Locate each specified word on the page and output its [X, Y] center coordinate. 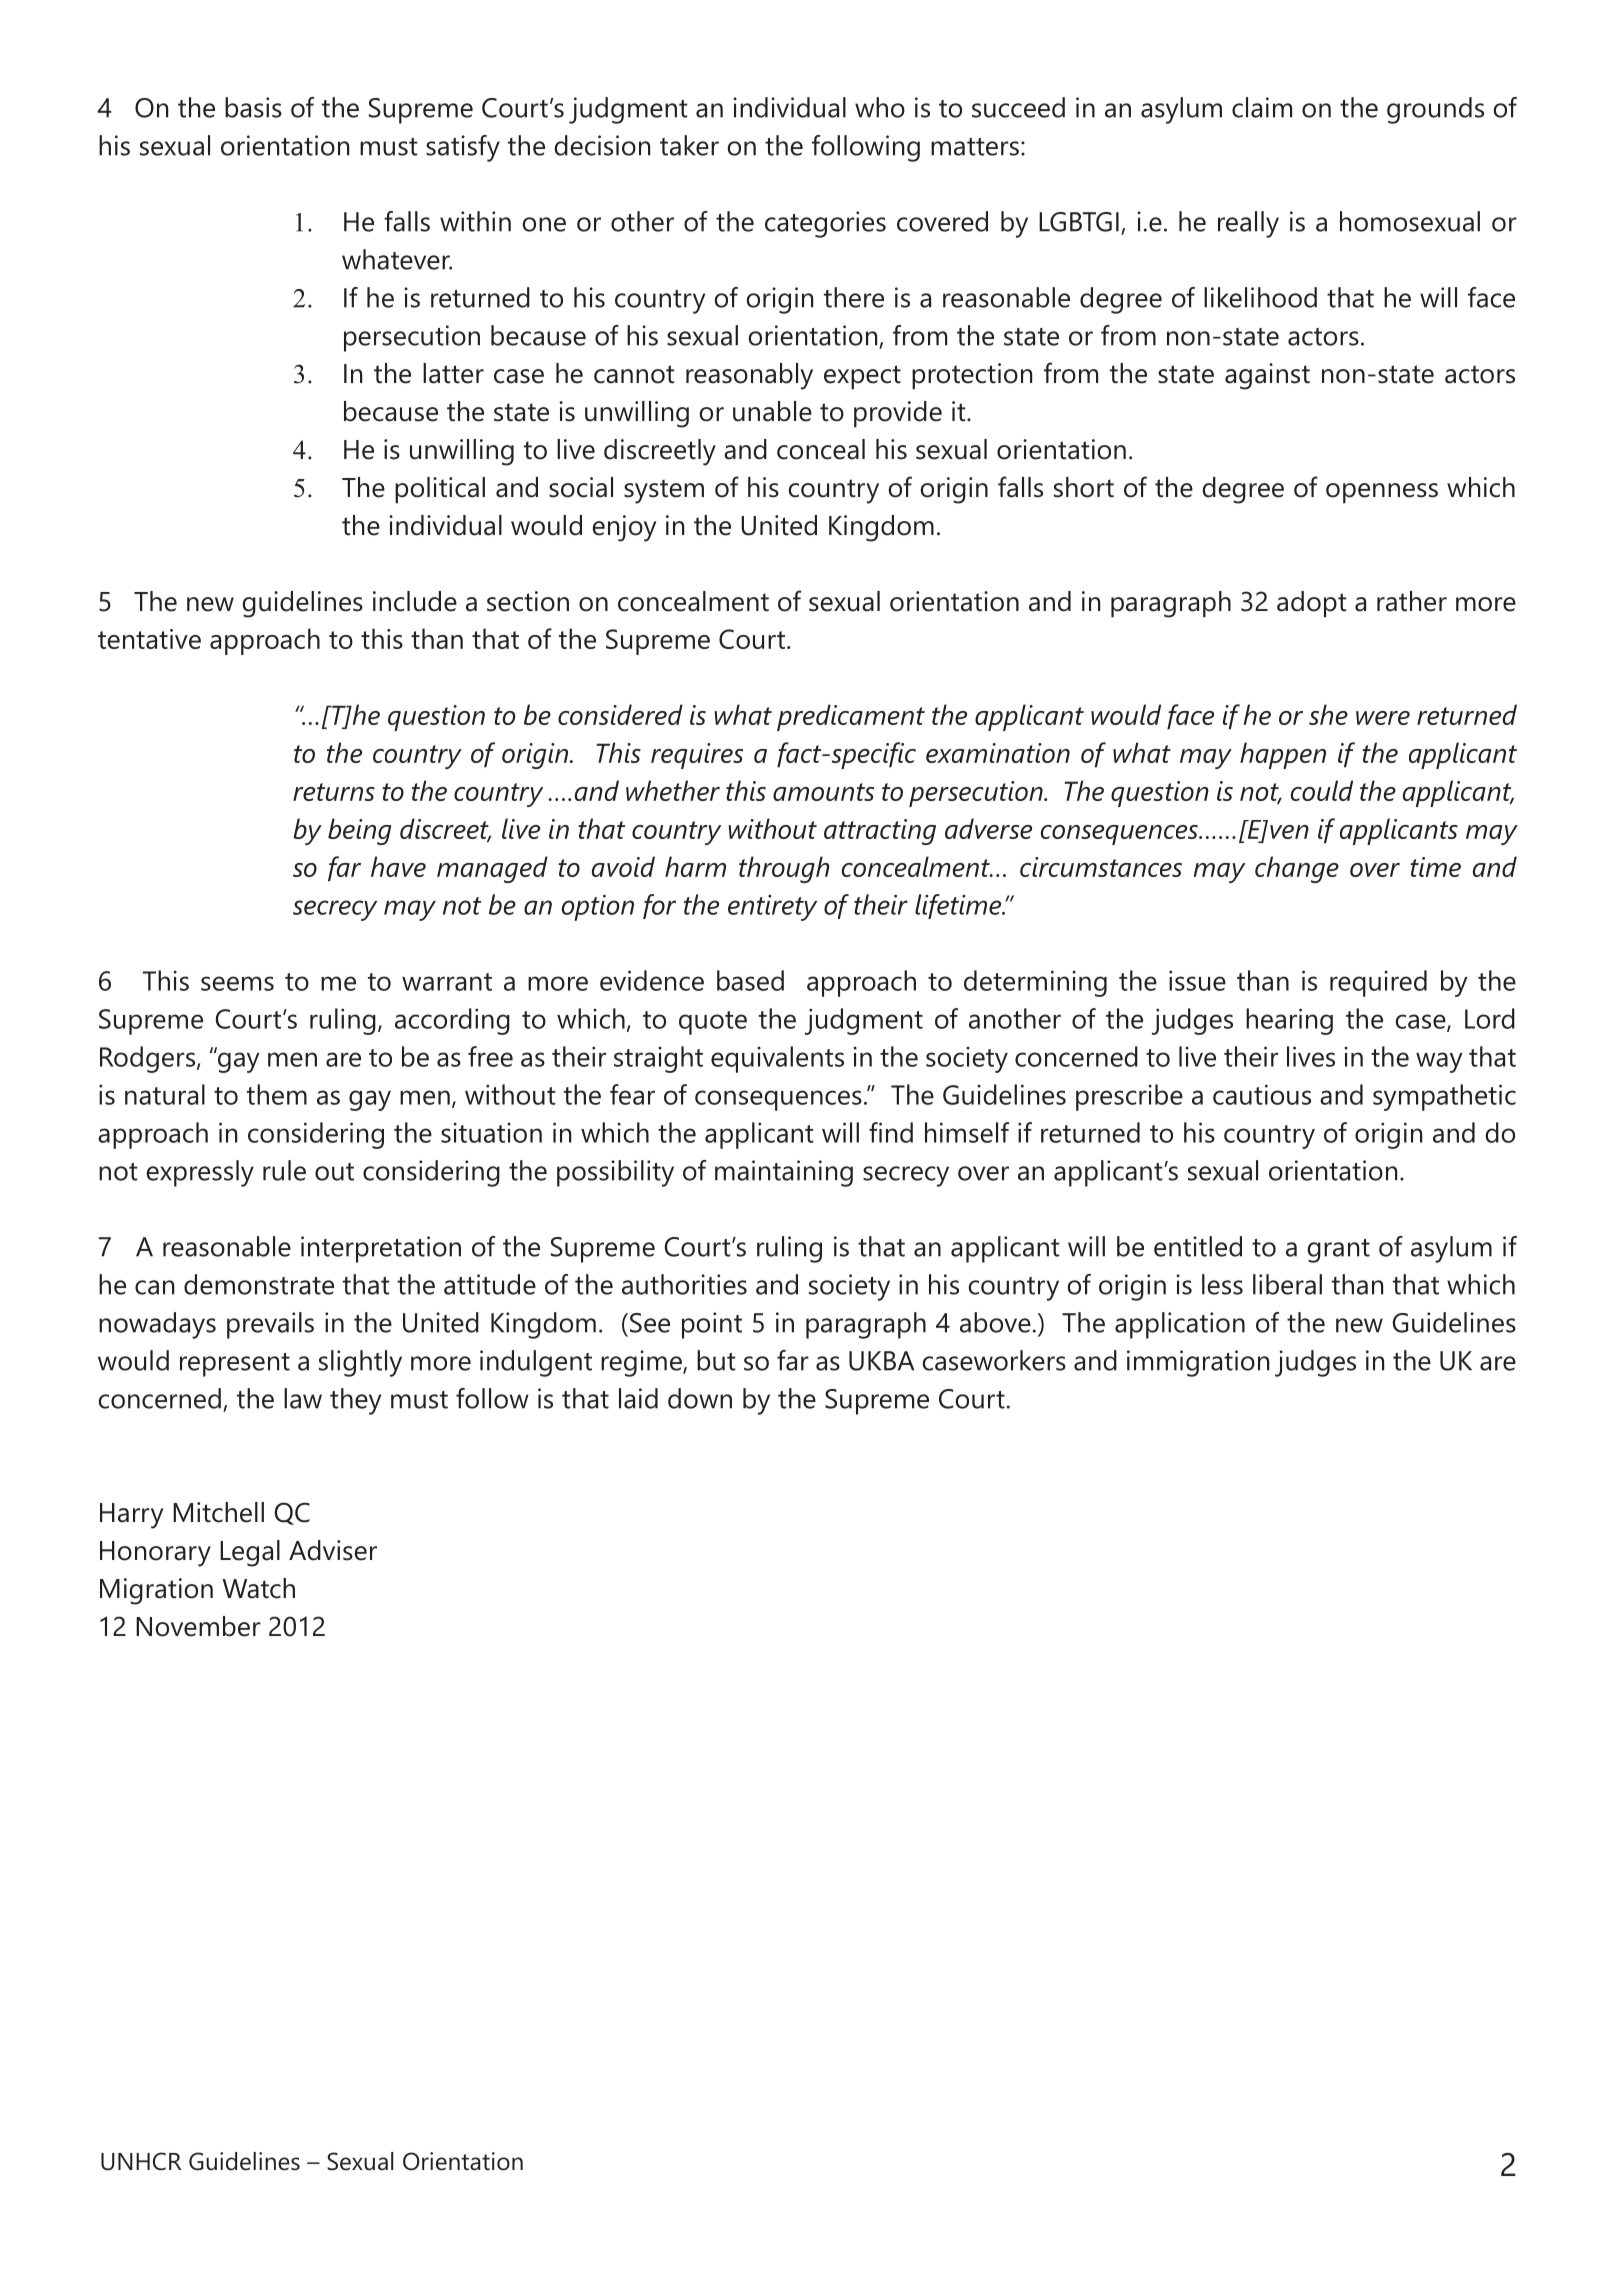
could [1322, 790]
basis [253, 107]
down [700, 1398]
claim [1262, 107]
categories [825, 224]
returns [334, 792]
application [1180, 1325]
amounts [823, 792]
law [303, 1398]
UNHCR [141, 2161]
